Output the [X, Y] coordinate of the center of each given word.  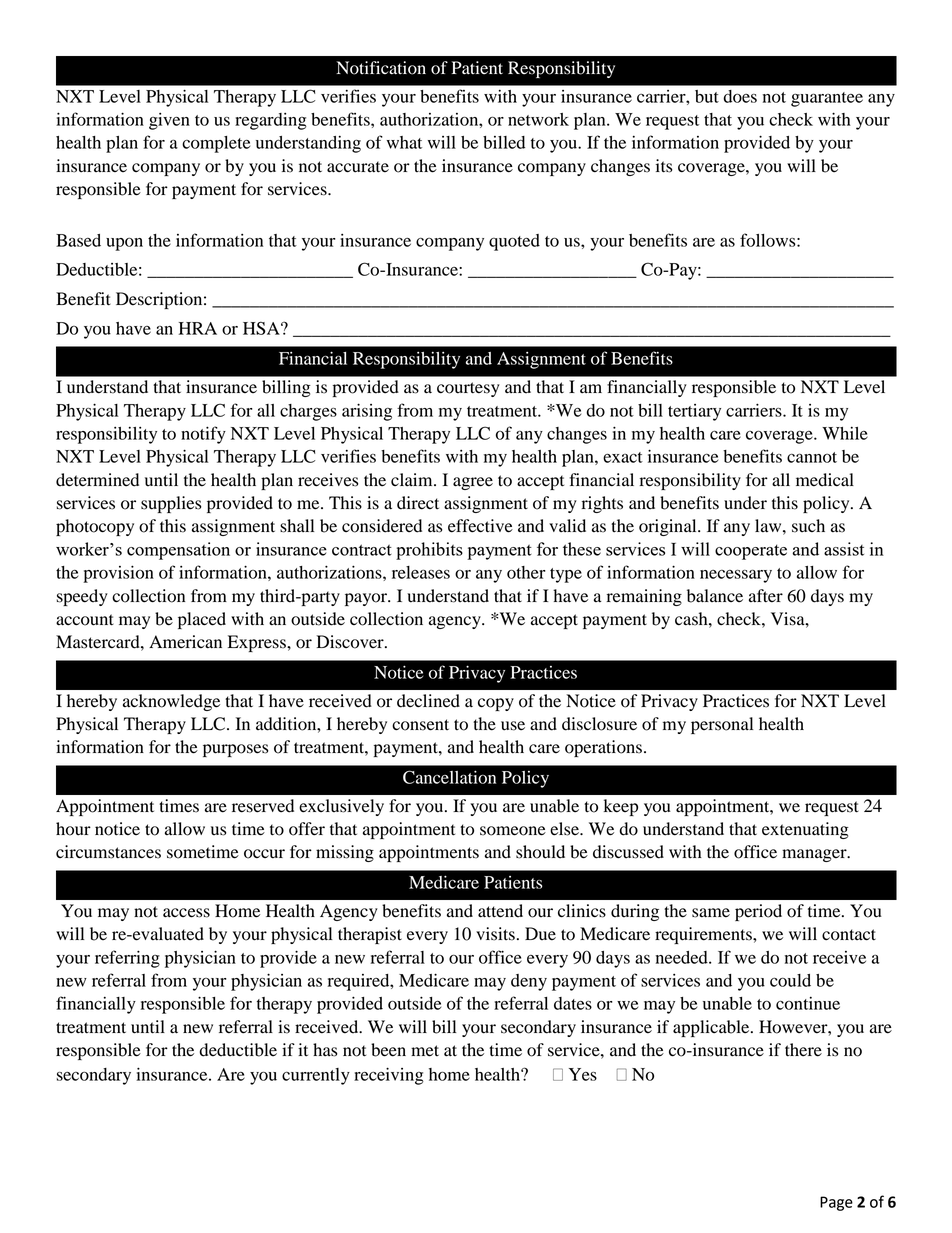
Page [836, 1203]
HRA [198, 328]
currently [316, 1076]
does [740, 96]
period [758, 912]
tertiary [694, 412]
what [404, 142]
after [766, 596]
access [186, 913]
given [169, 121]
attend [500, 911]
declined [428, 701]
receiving [389, 1076]
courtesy [468, 389]
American [185, 642]
